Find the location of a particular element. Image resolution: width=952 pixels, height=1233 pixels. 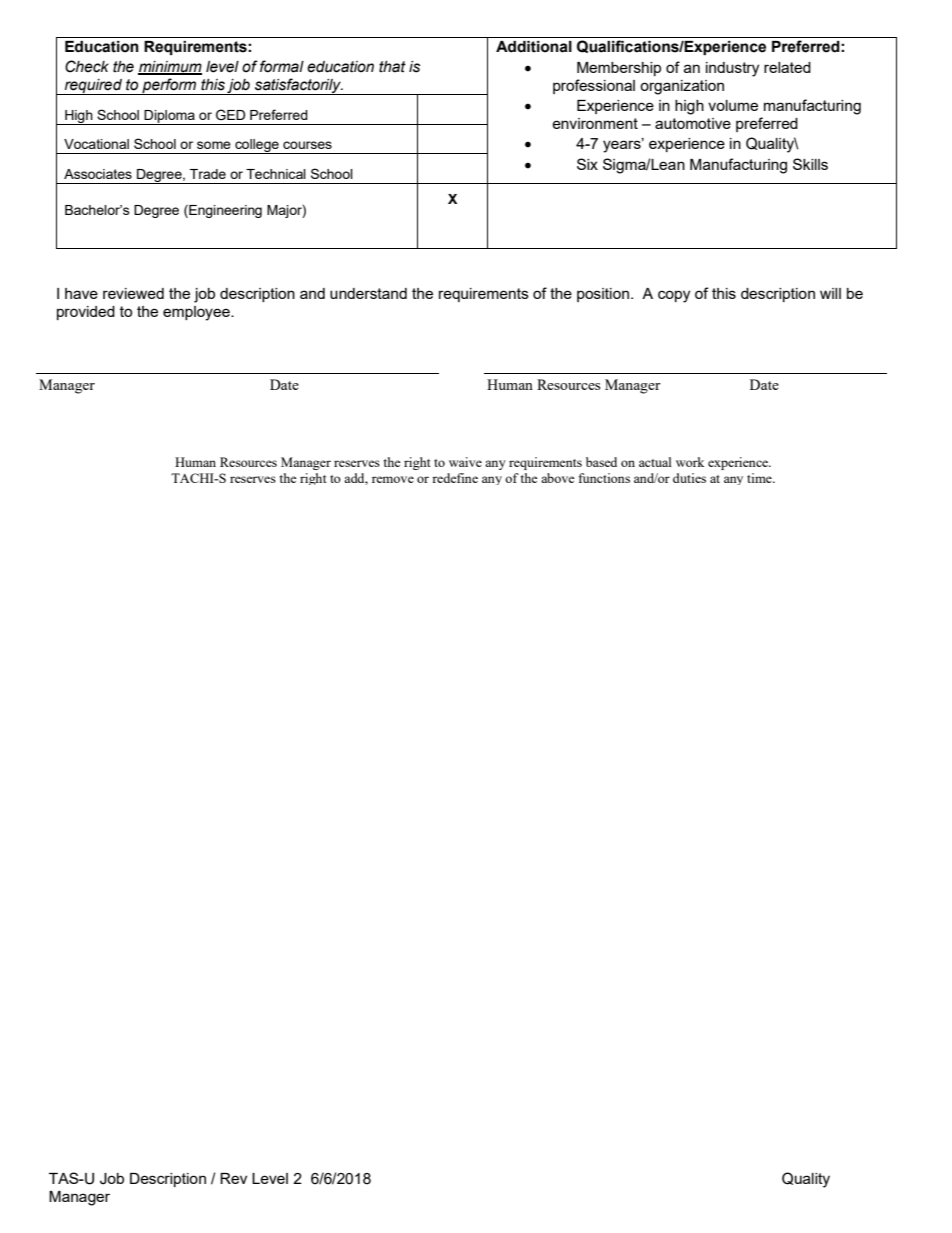

waive is located at coordinates (465, 462).
